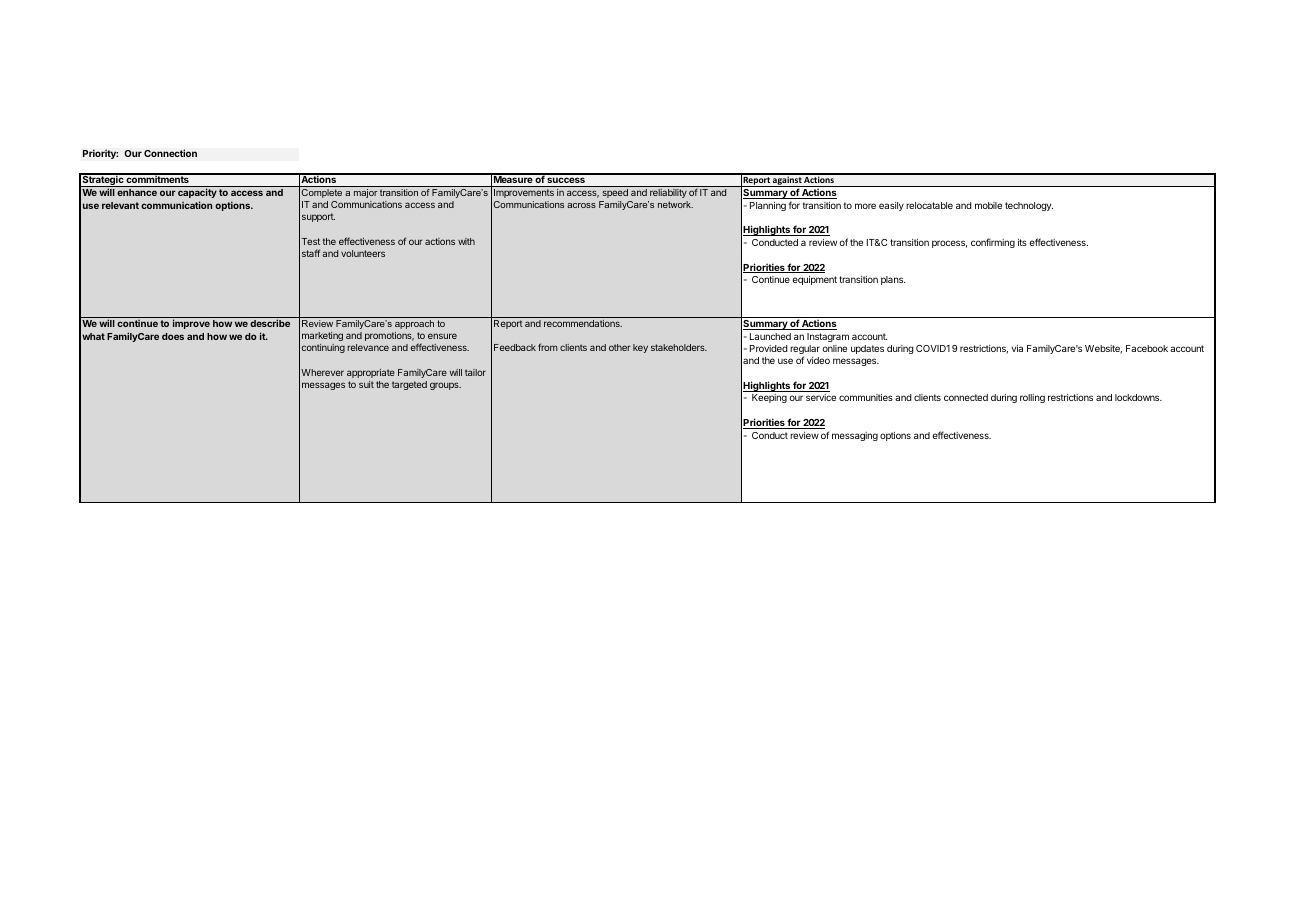 This screenshot has height=924, width=1308. I want to click on network, so click(675, 204).
